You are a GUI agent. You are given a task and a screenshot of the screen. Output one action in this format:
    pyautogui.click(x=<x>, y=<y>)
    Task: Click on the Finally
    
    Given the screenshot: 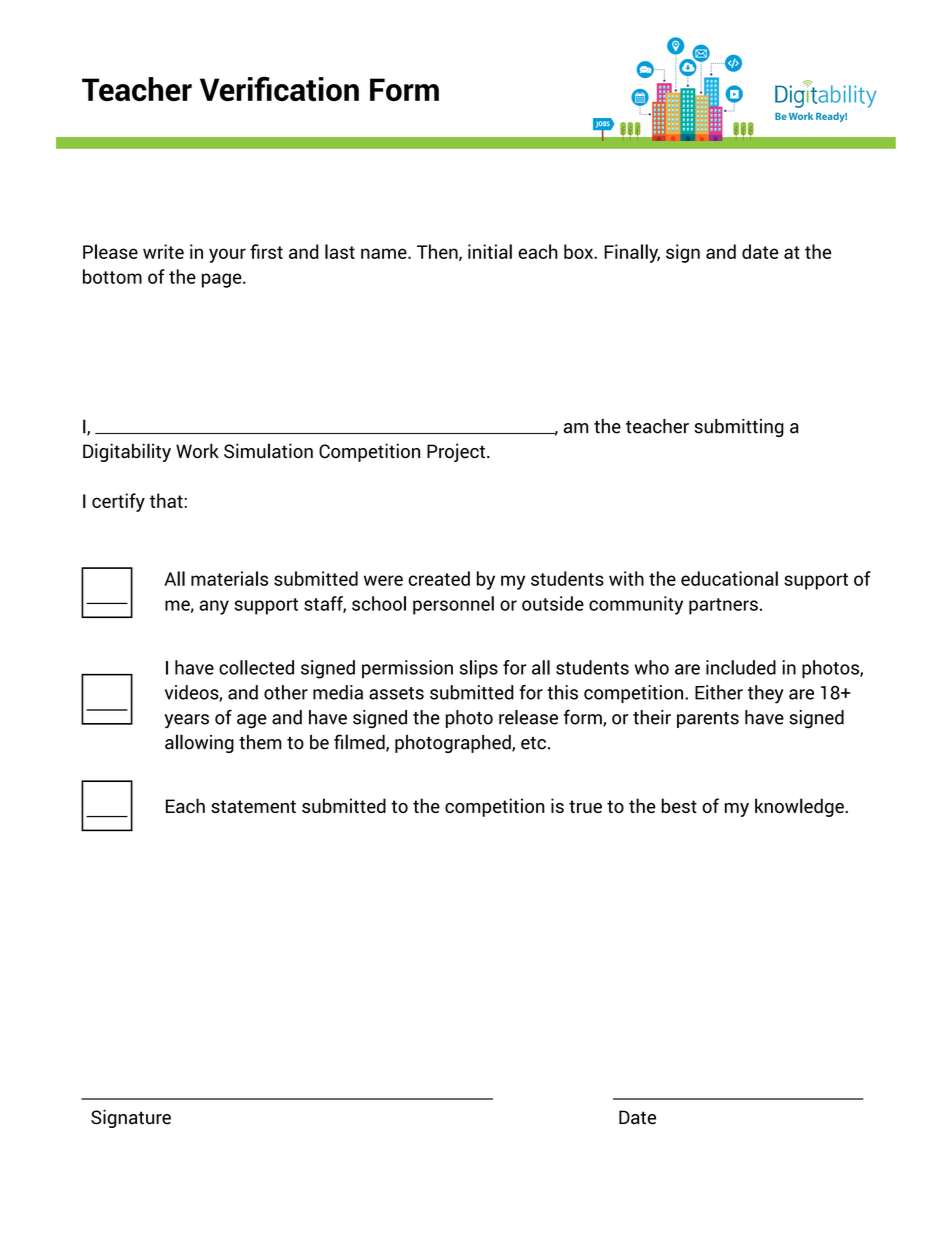 What is the action you would take?
    pyautogui.click(x=632, y=253)
